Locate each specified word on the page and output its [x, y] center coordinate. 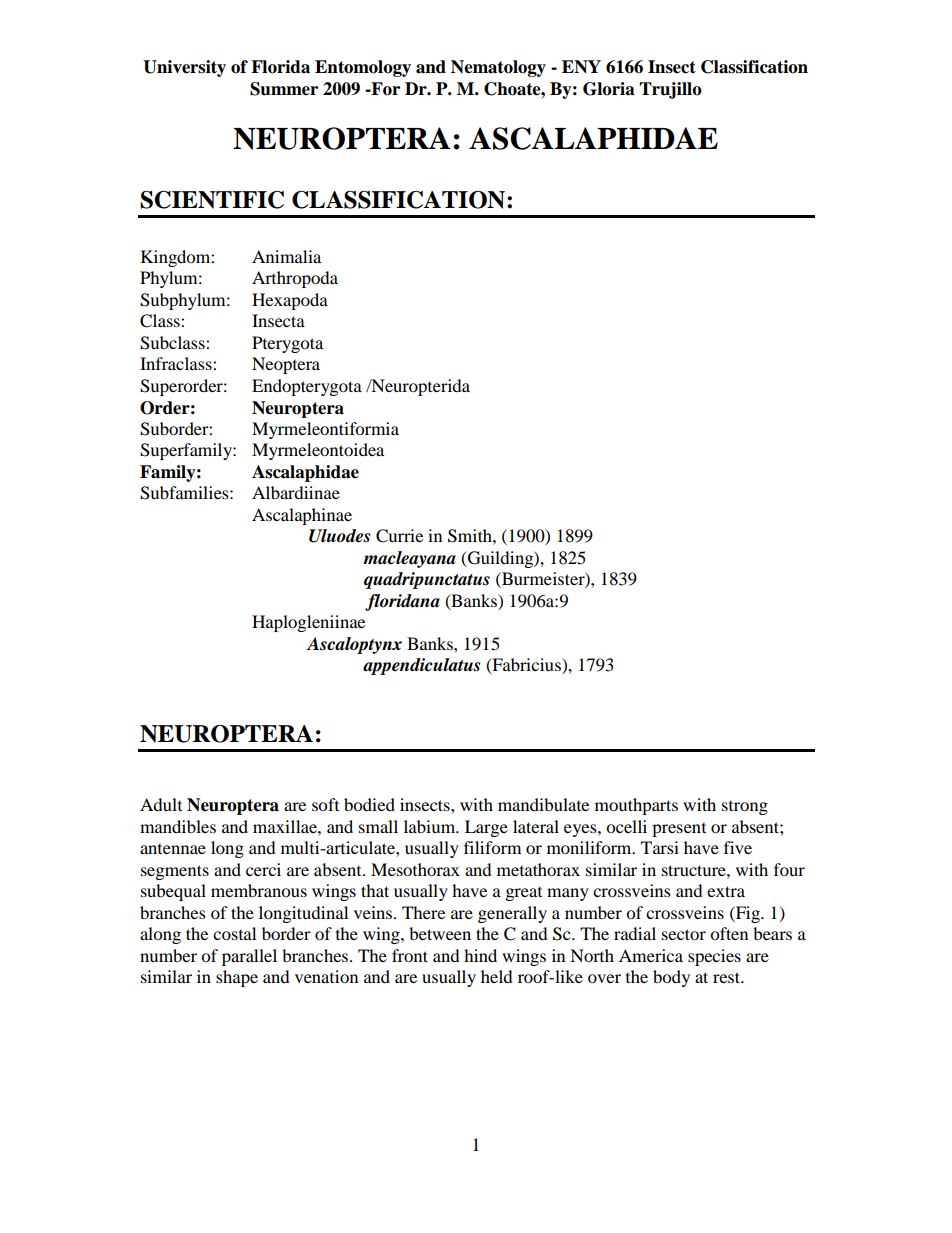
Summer [284, 89]
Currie [399, 536]
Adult [161, 804]
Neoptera [286, 365]
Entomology [363, 68]
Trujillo [670, 90]
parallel [249, 957]
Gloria [609, 89]
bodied [369, 804]
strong [745, 808]
